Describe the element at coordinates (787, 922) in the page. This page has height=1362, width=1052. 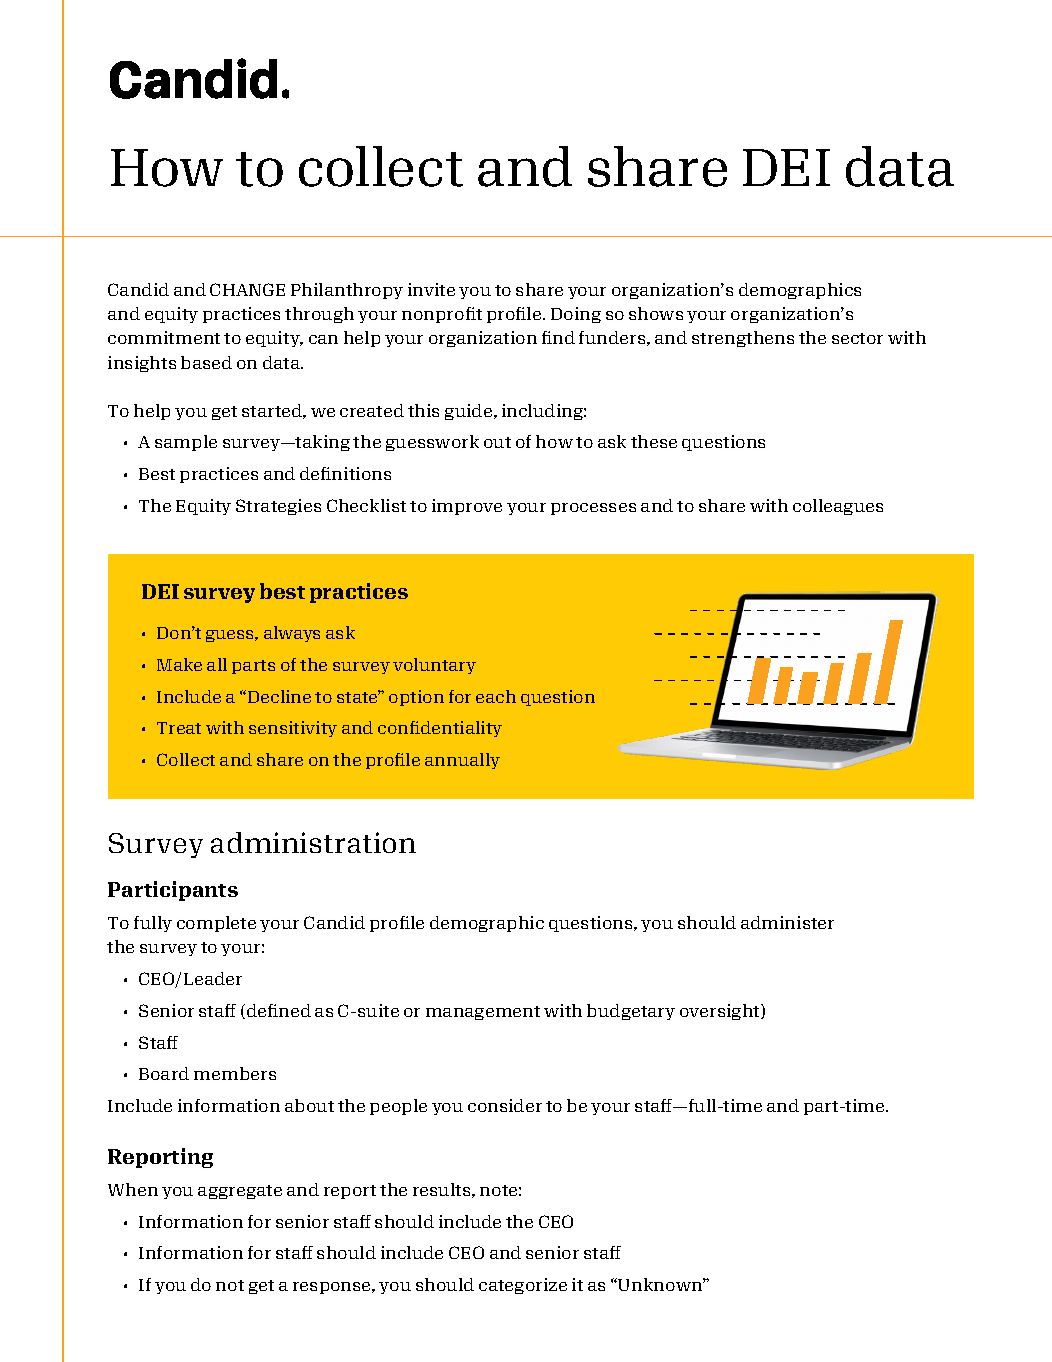
I see `administer` at that location.
